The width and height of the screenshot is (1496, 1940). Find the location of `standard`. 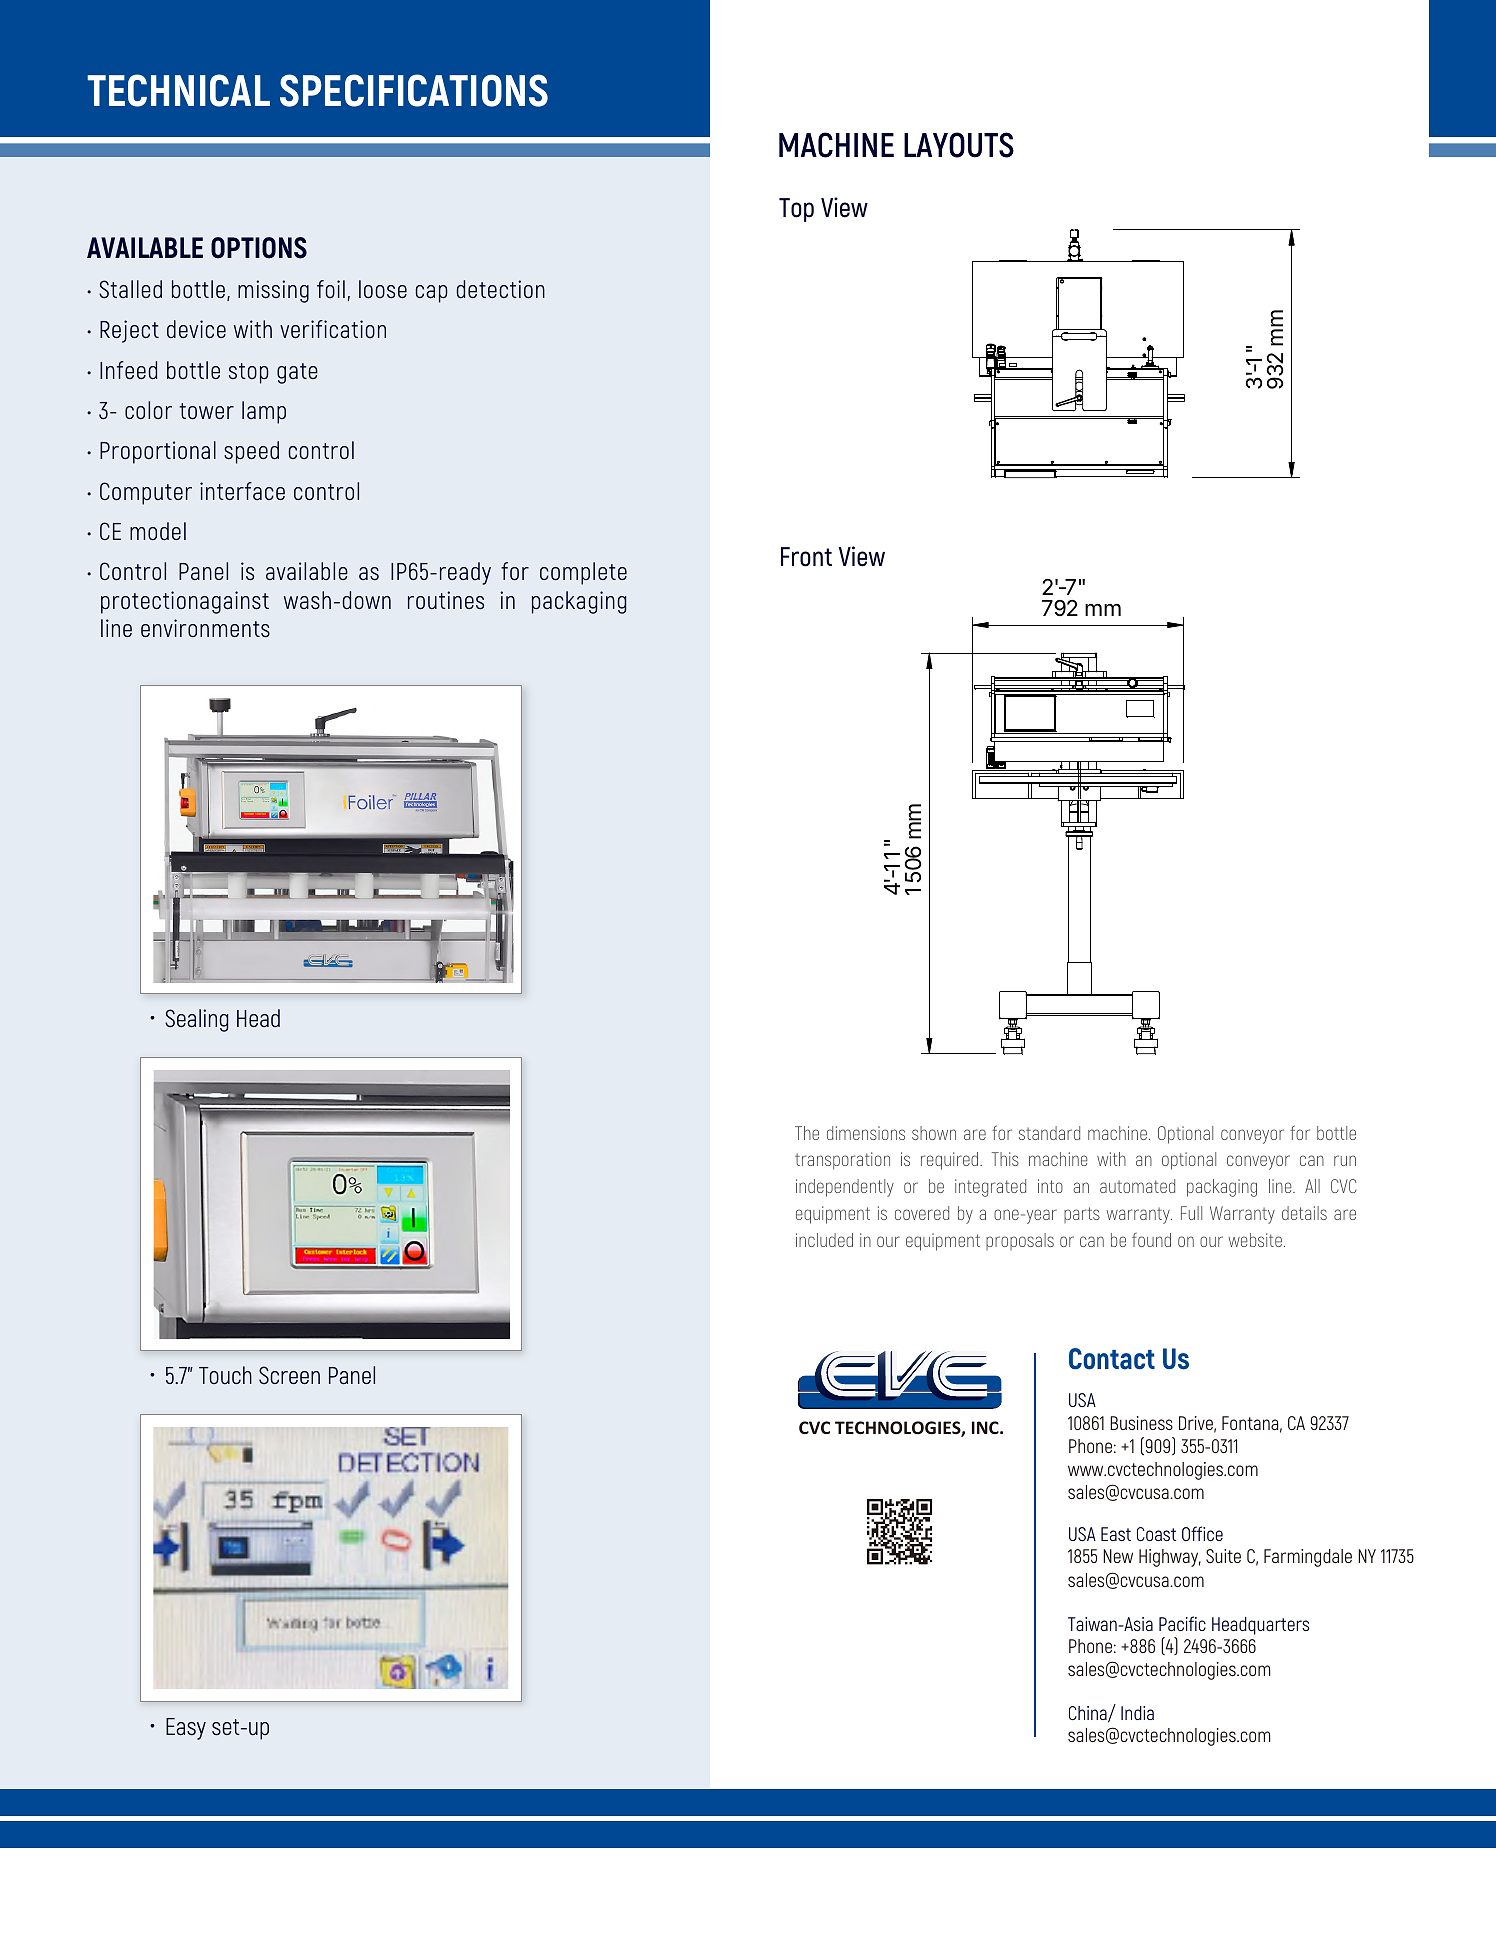

standard is located at coordinates (1049, 1133).
